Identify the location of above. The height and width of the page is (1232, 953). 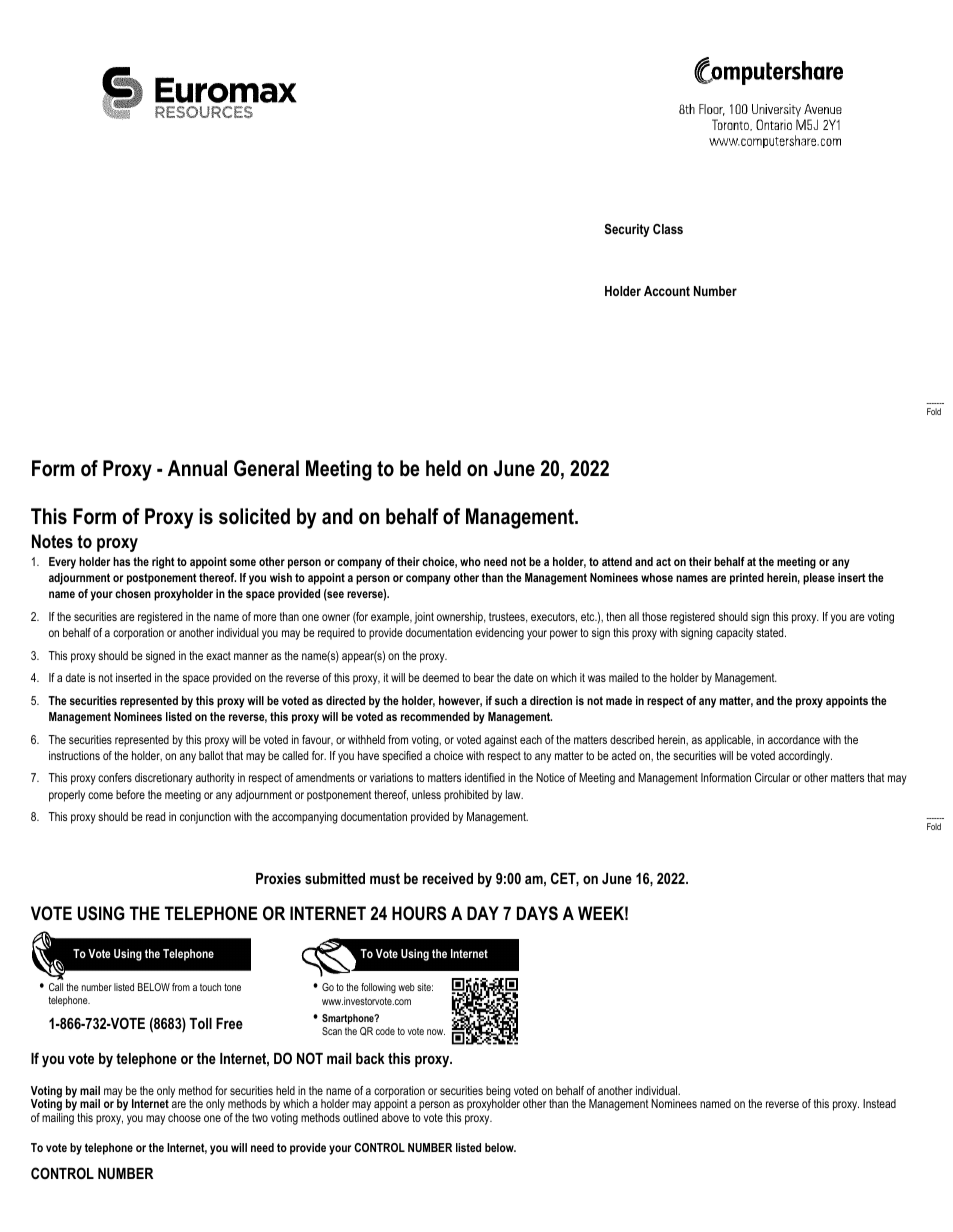
(395, 1117).
